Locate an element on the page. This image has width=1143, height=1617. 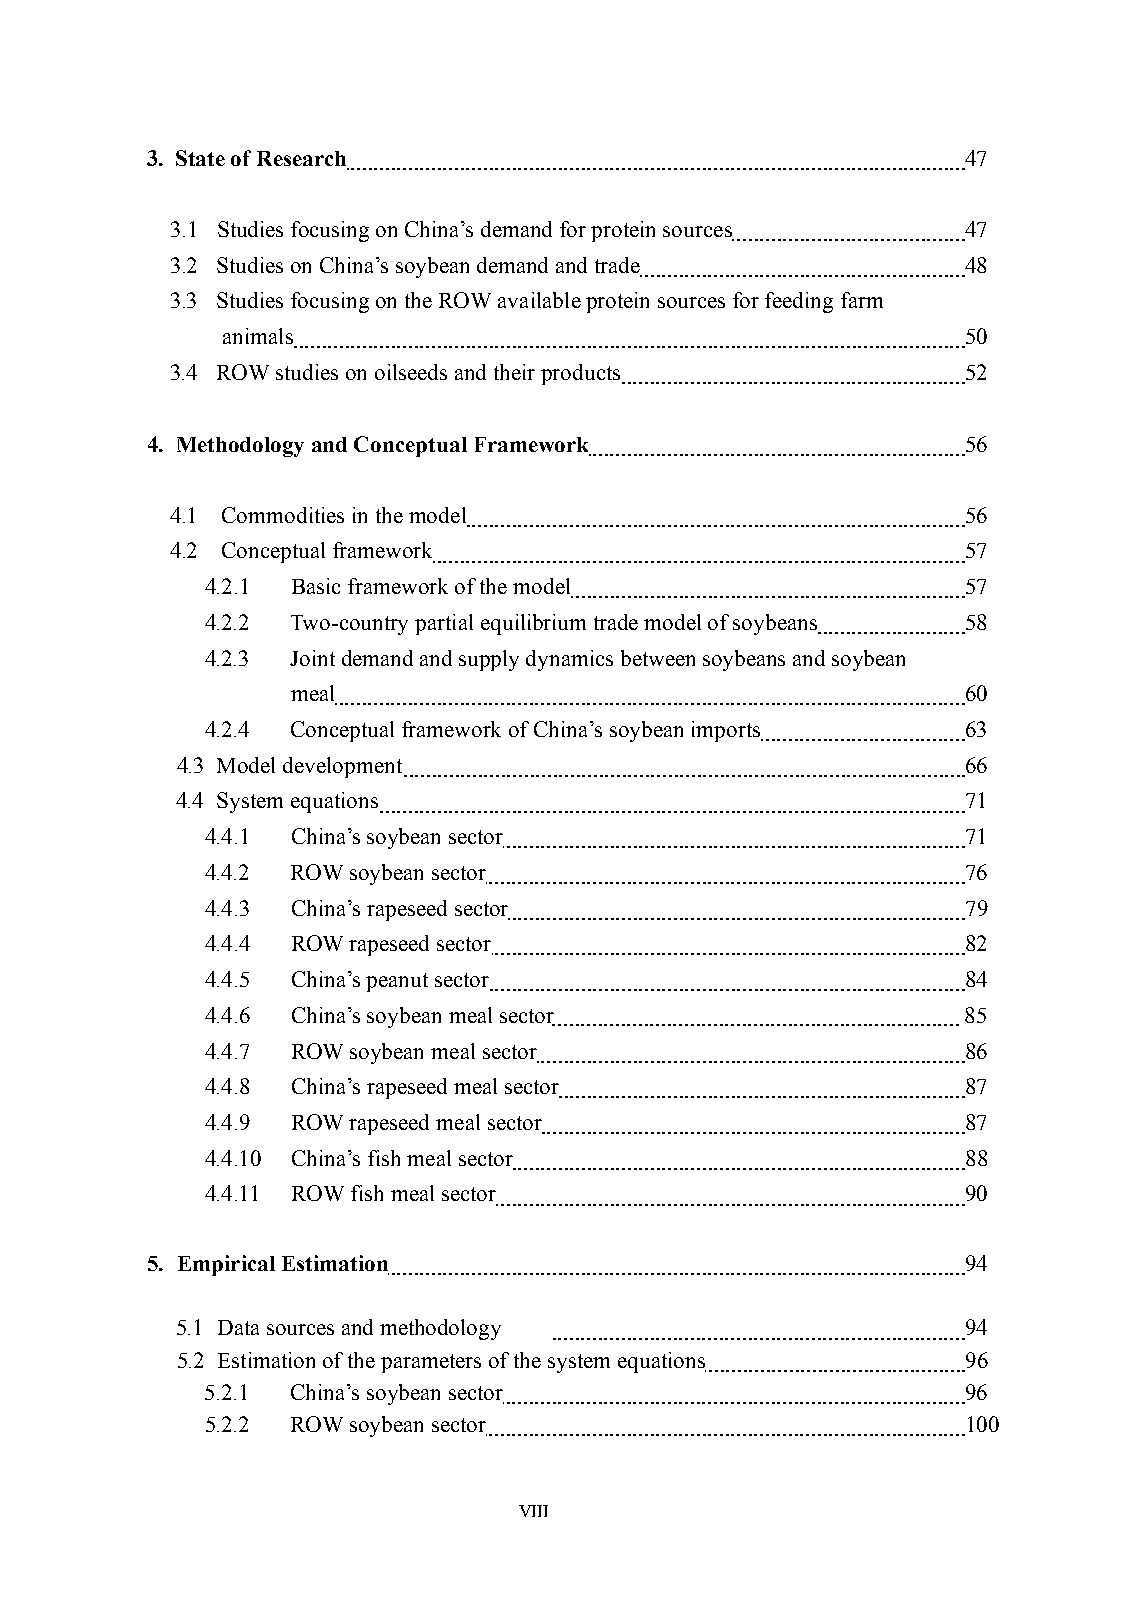
dynamics is located at coordinates (569, 660).
